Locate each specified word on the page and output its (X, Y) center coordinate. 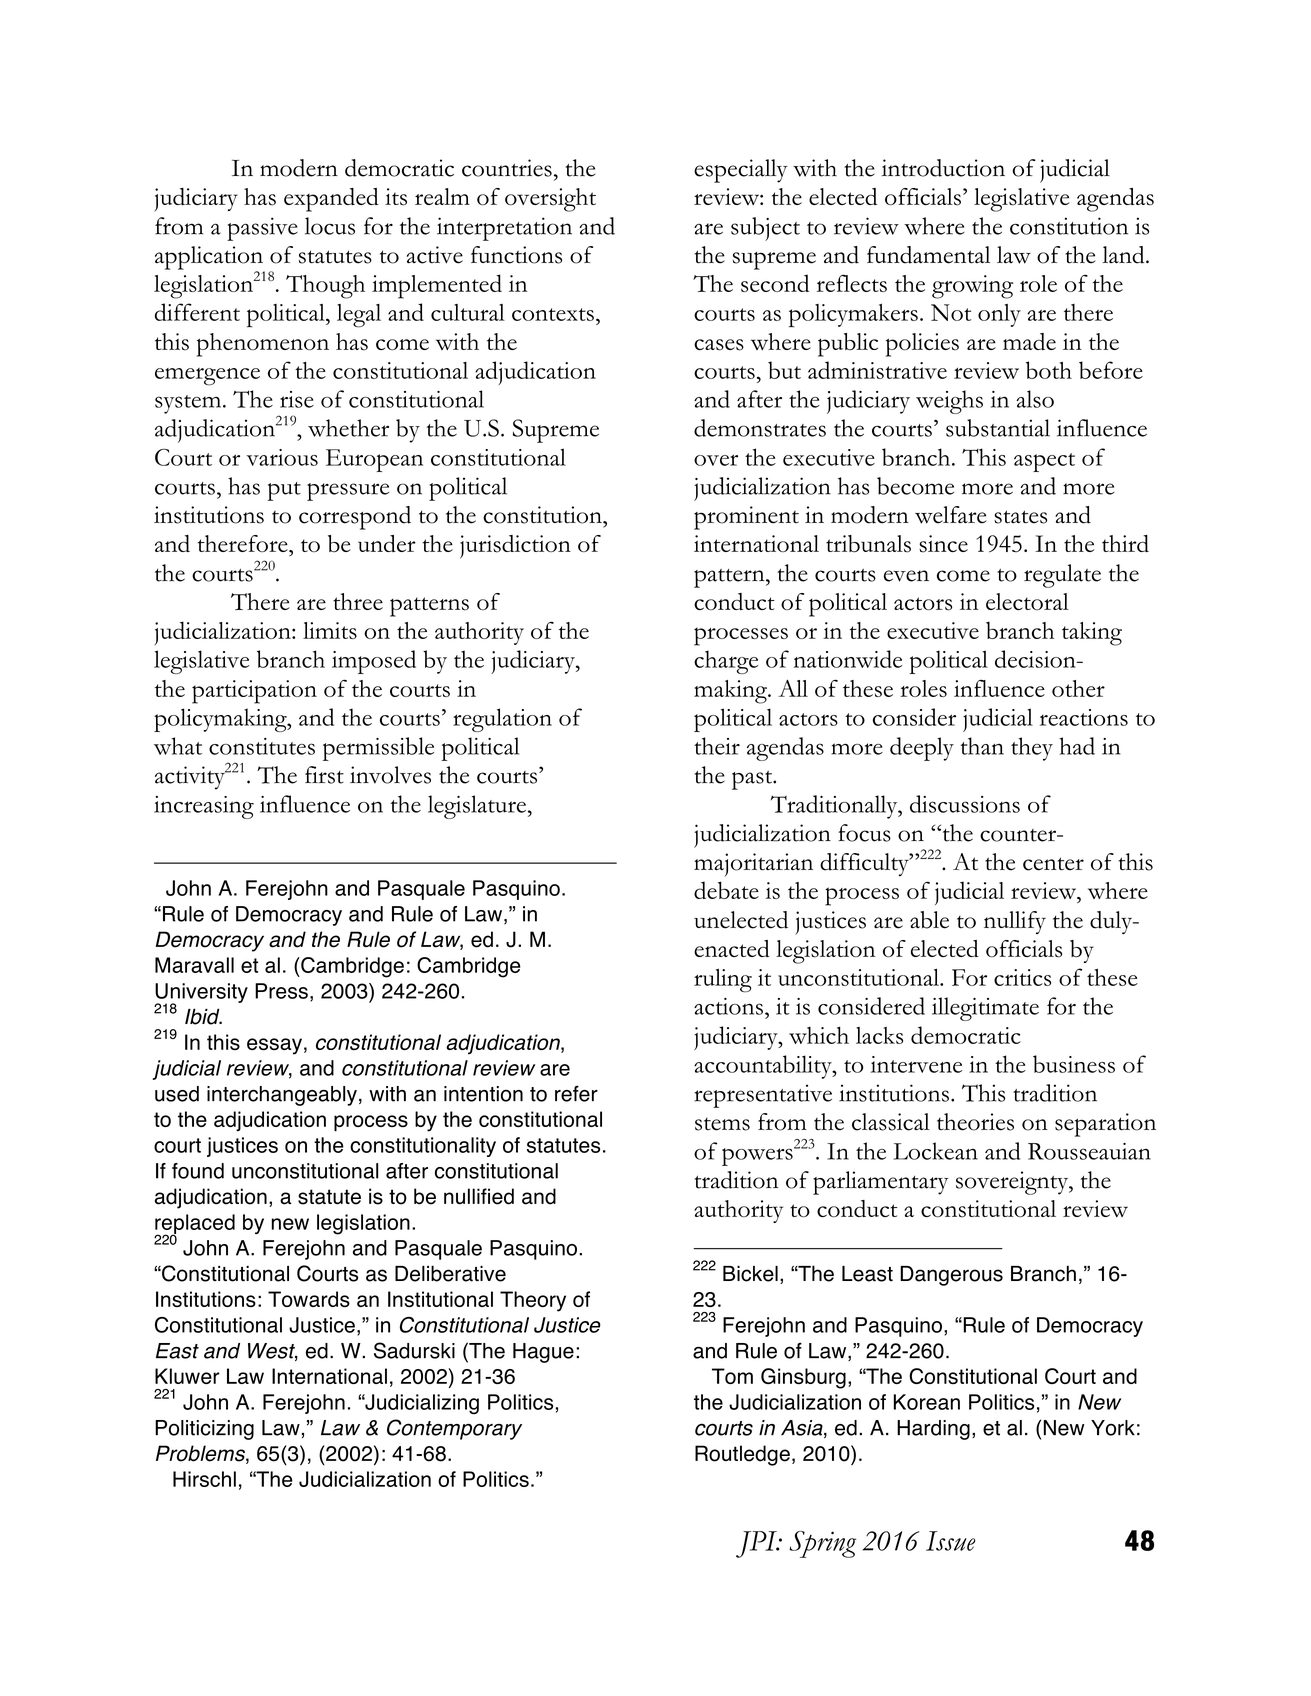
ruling (723, 981)
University (201, 994)
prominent (746, 518)
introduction (943, 168)
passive (262, 229)
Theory (533, 1301)
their (717, 746)
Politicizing (204, 1430)
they (1032, 749)
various (282, 457)
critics (1022, 977)
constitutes (262, 746)
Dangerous (951, 1276)
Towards (309, 1299)
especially (741, 171)
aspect (1044, 462)
